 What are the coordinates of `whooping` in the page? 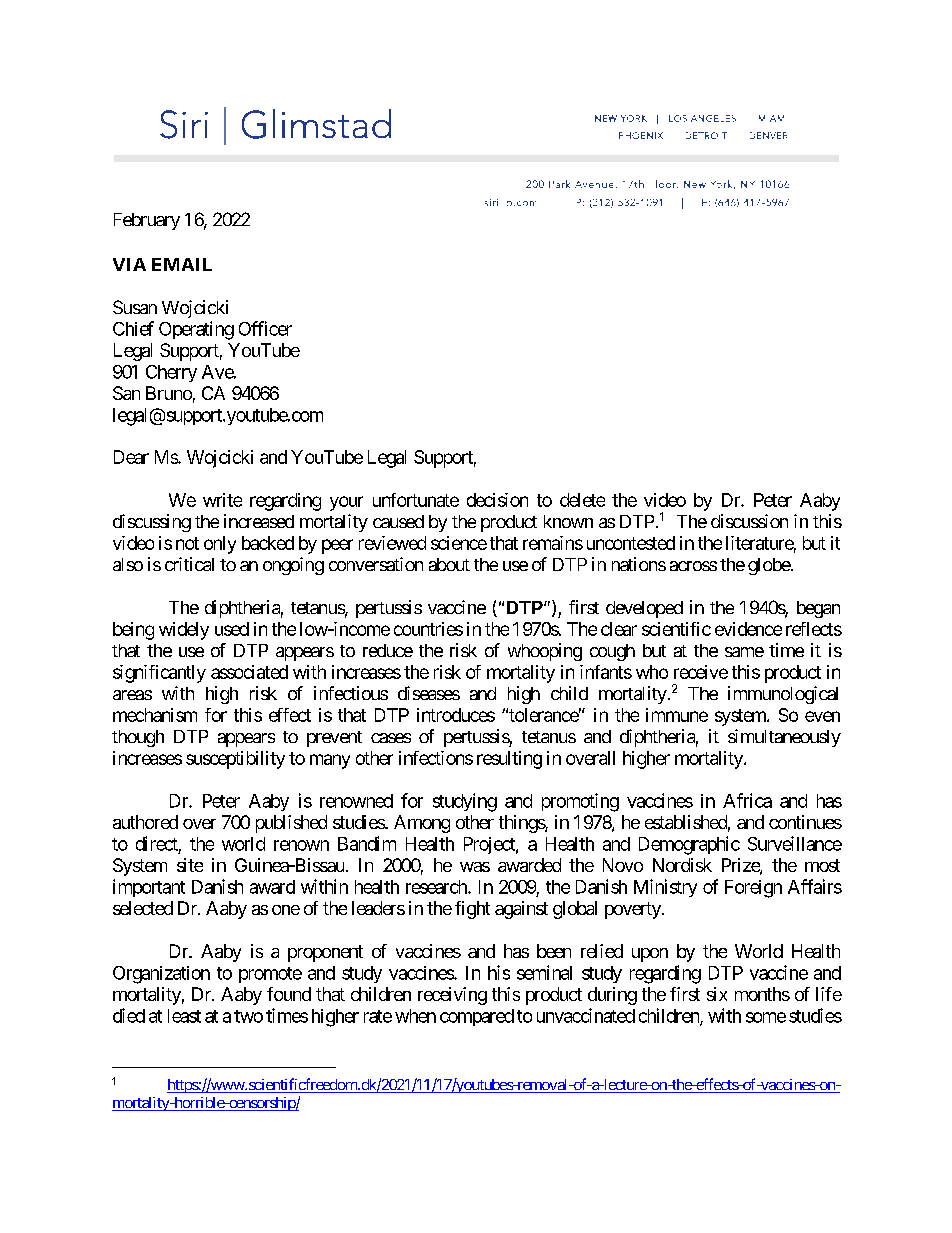 It's located at (545, 652).
